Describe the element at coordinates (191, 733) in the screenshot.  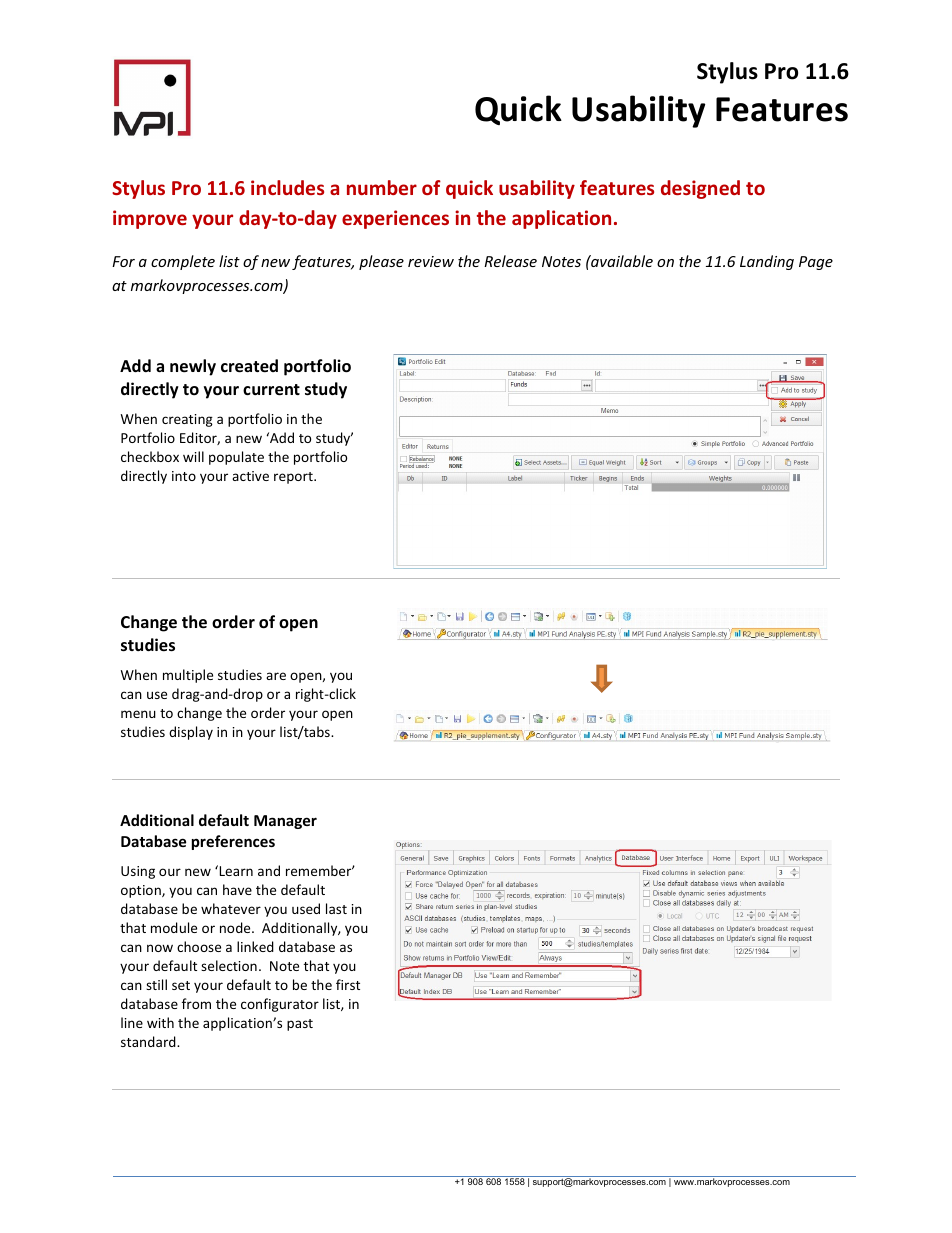
I see `display` at that location.
